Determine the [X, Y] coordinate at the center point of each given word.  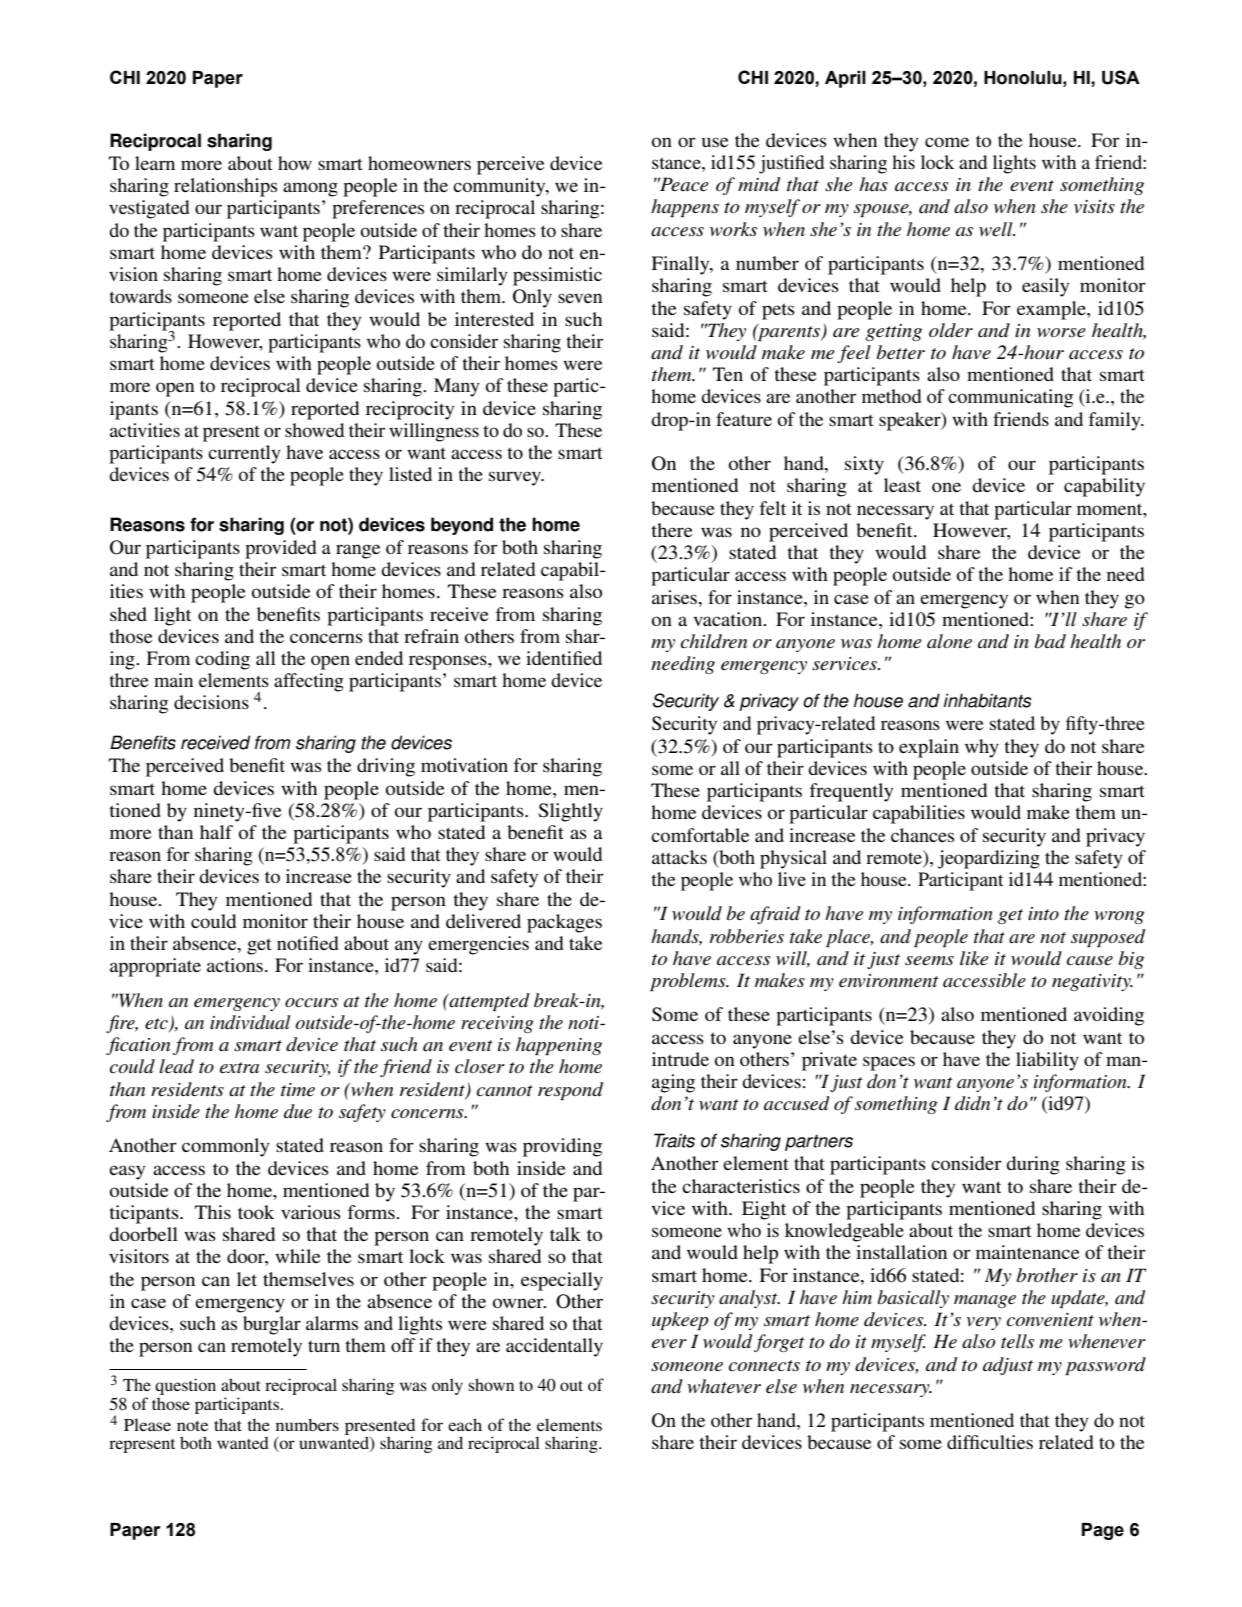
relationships [225, 187]
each [465, 1424]
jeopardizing [989, 859]
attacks [679, 857]
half [216, 832]
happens [685, 208]
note [192, 1426]
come [947, 142]
